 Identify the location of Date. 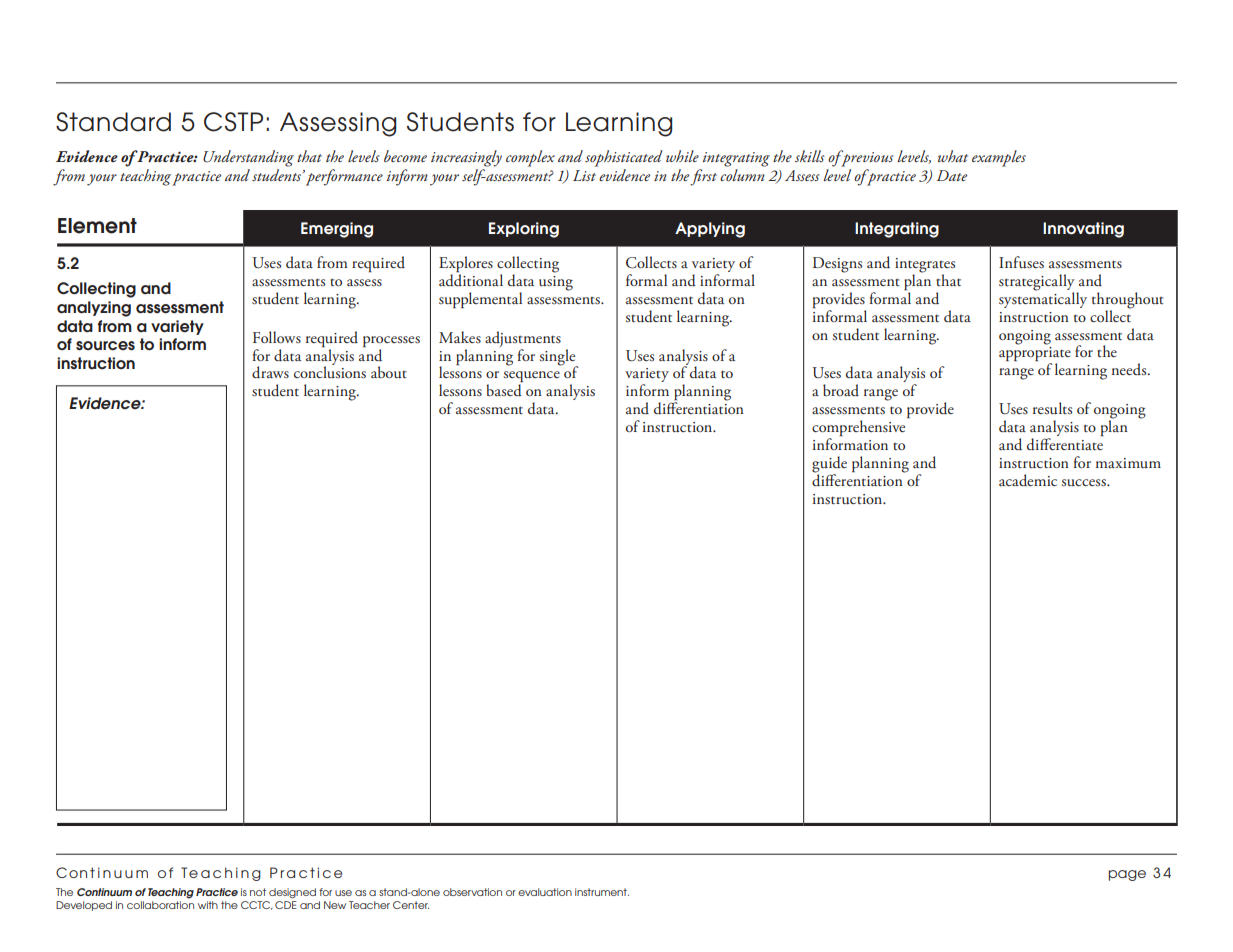
(952, 175).
